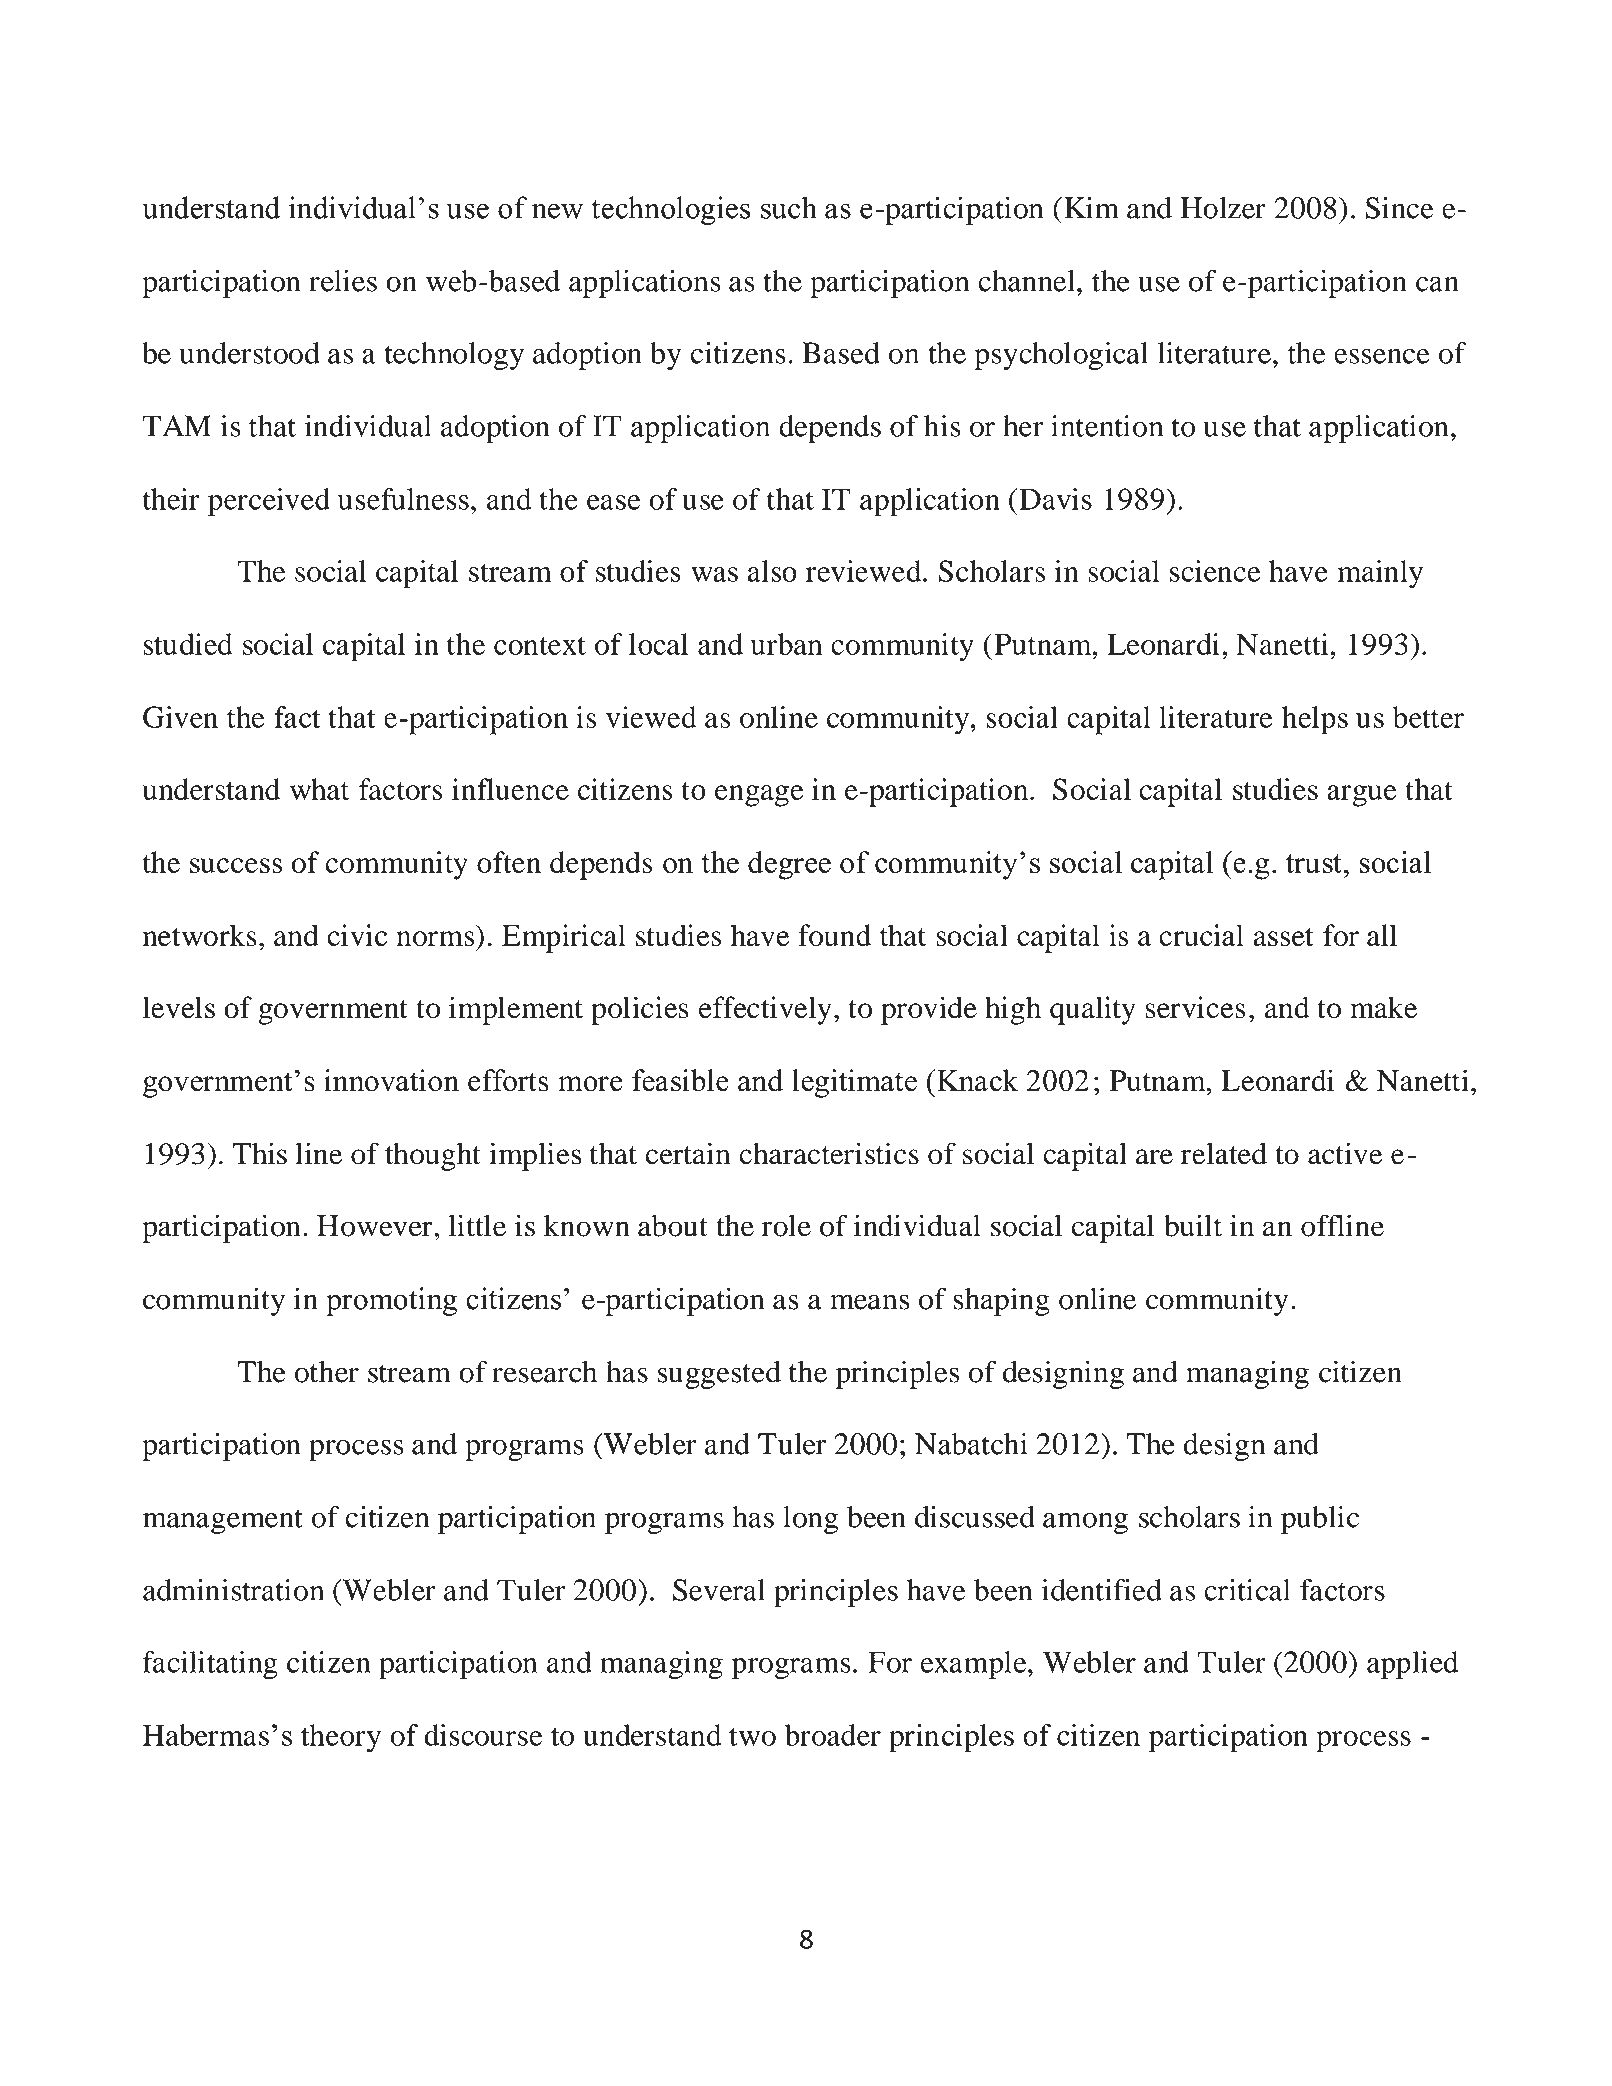 The image size is (1612, 2086). What do you see at coordinates (759, 796) in the image?
I see `engage` at bounding box center [759, 796].
